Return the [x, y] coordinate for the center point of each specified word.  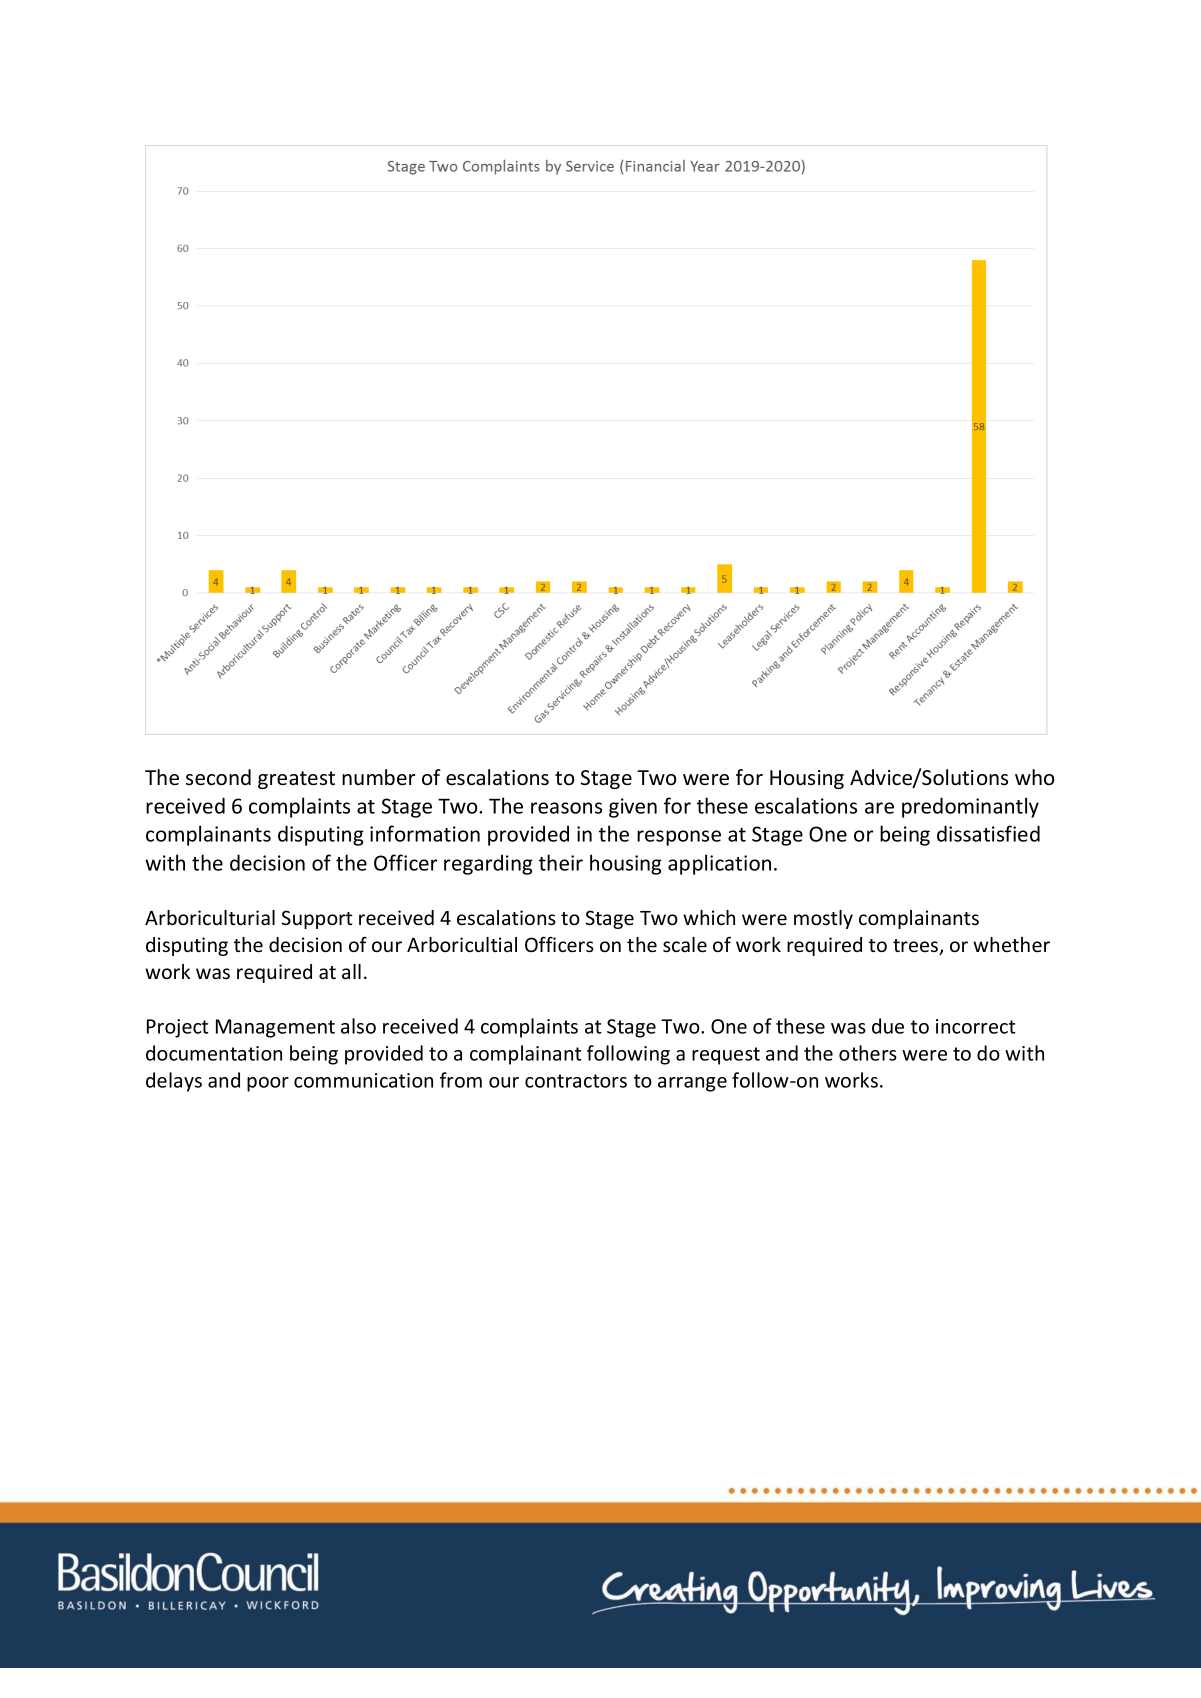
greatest [296, 780]
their [561, 862]
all [351, 971]
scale [685, 945]
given [633, 808]
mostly [823, 919]
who [1035, 777]
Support [317, 919]
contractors [576, 1081]
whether [1011, 945]
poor [268, 1084]
